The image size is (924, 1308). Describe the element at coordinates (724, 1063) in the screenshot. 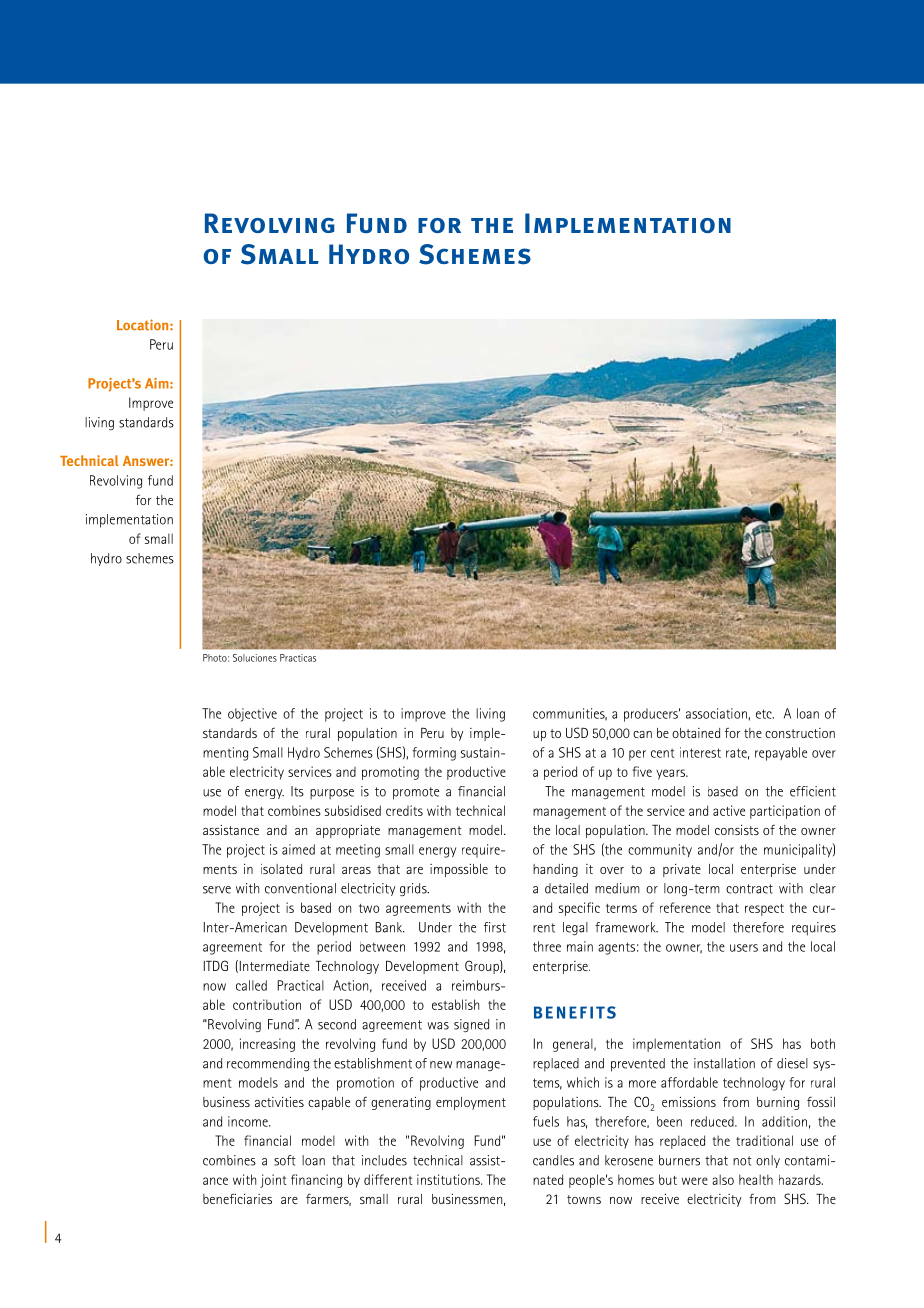

I see `installation` at that location.
